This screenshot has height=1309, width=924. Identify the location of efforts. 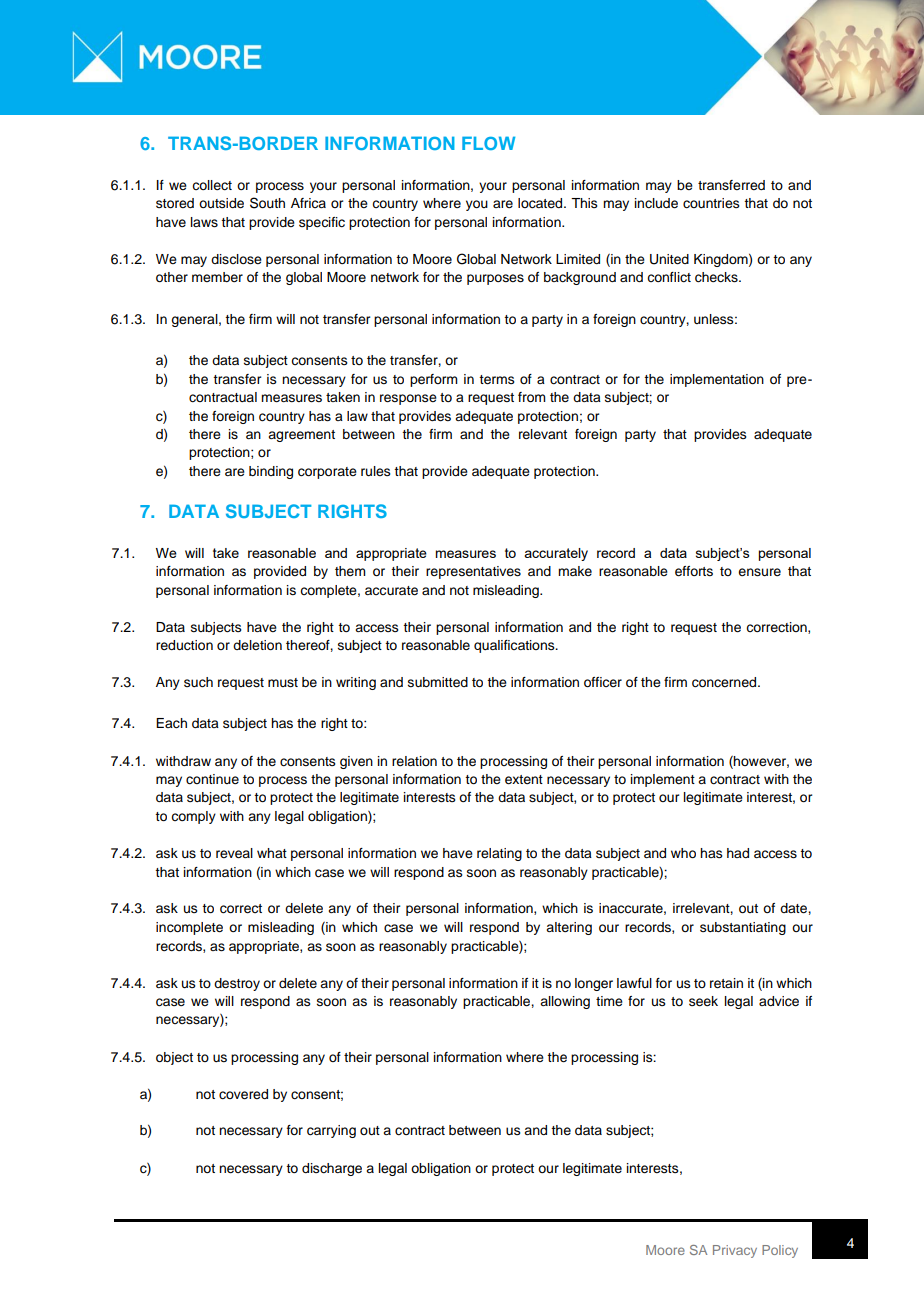
(694, 571).
